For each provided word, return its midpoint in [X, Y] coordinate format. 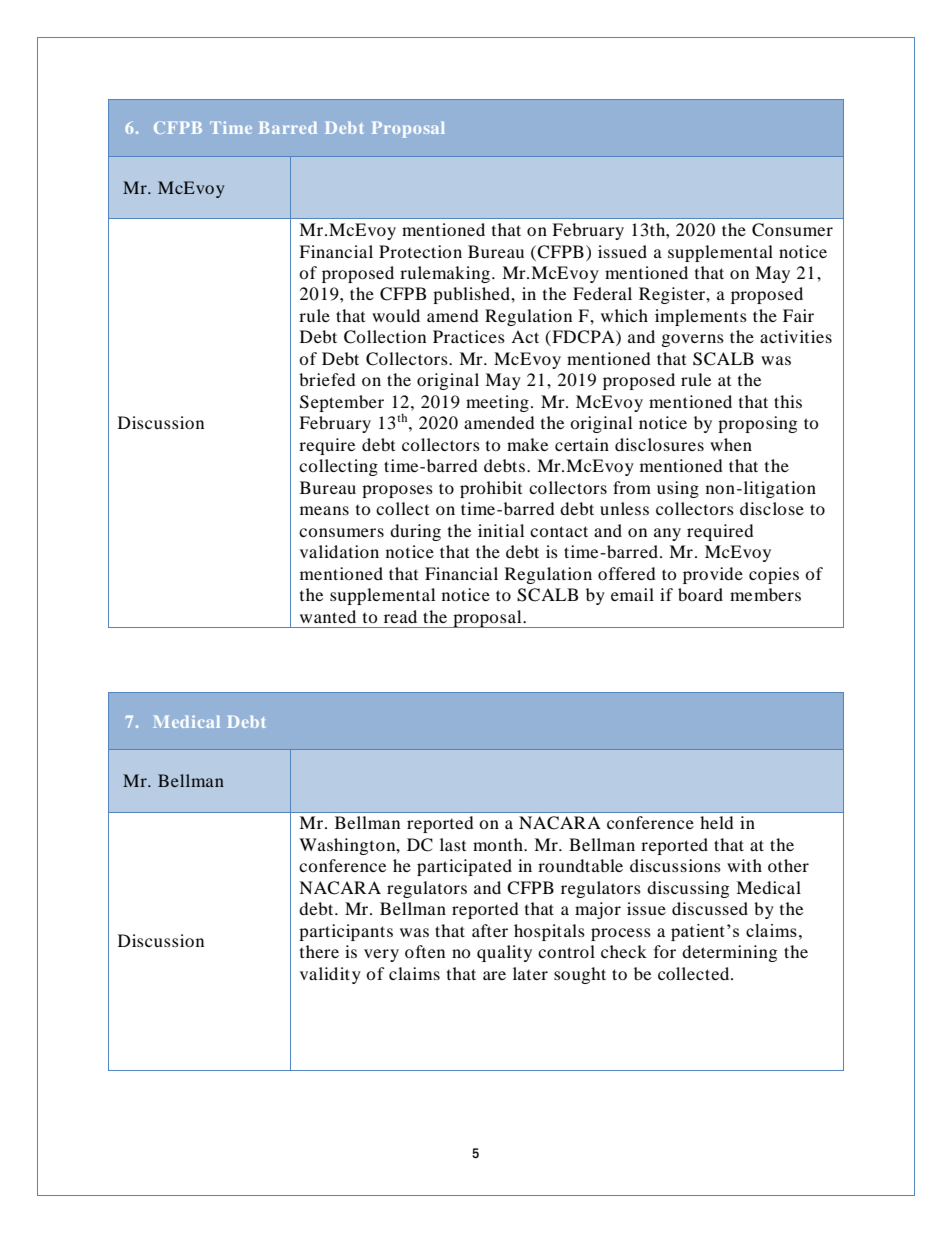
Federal [602, 293]
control [566, 951]
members [765, 594]
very [381, 955]
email [632, 594]
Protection [420, 251]
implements [701, 317]
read [400, 616]
